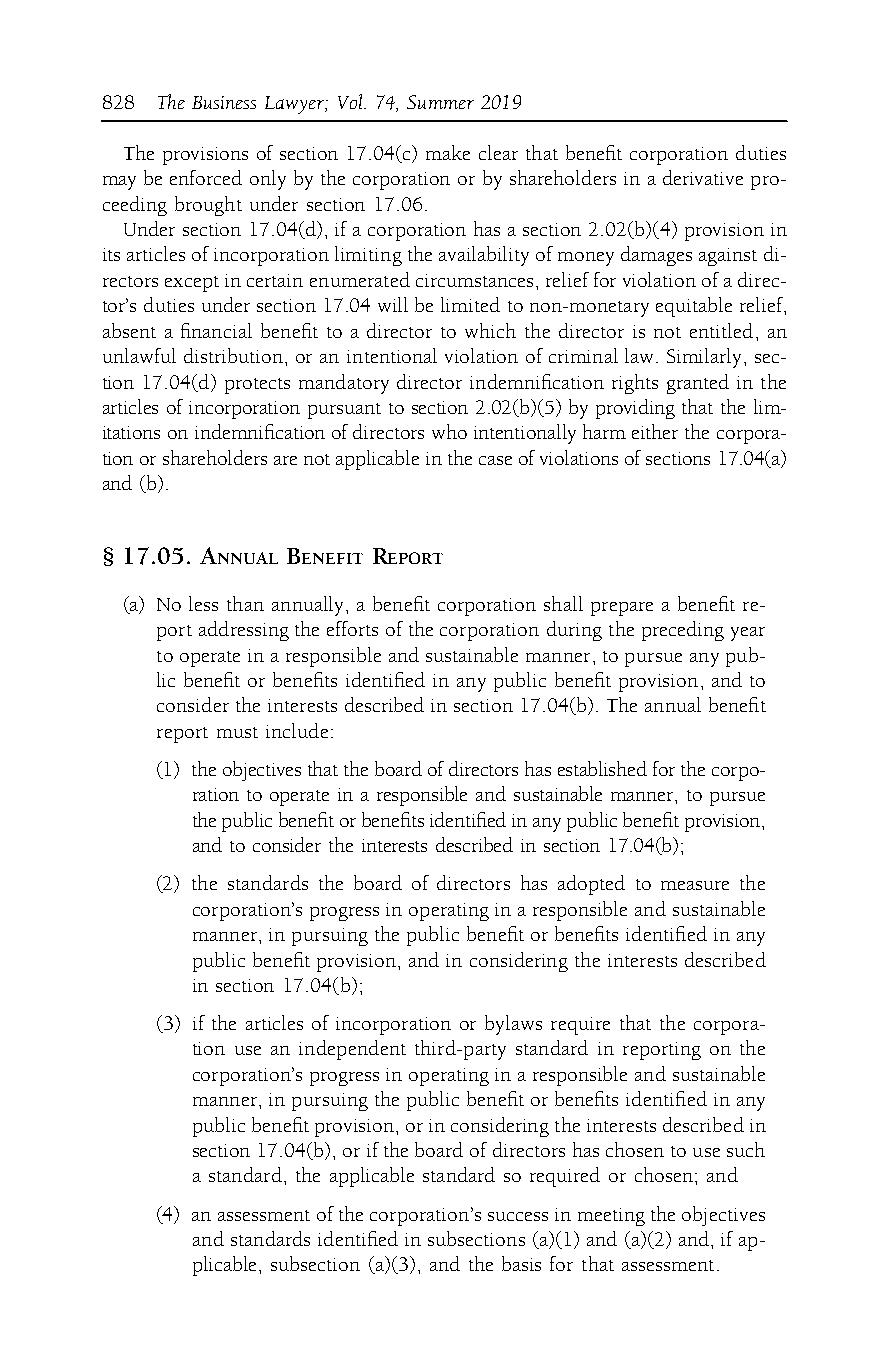 The image size is (895, 1372). Describe the element at coordinates (518, 1216) in the screenshot. I see `success` at that location.
